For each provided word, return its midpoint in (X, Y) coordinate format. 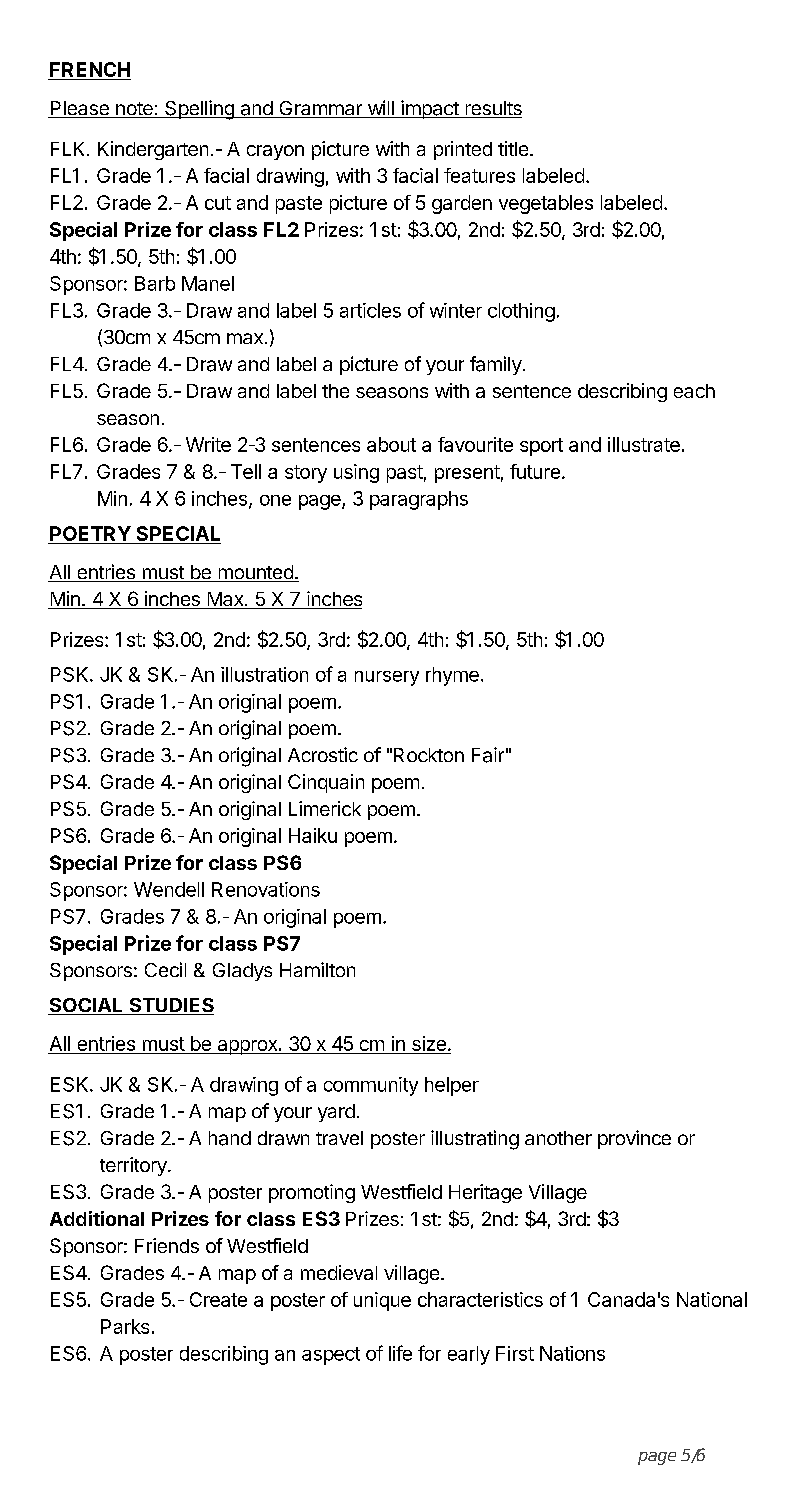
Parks (125, 1326)
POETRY (90, 535)
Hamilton (317, 969)
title (513, 148)
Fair (488, 755)
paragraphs (419, 500)
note (134, 110)
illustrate (644, 444)
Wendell (169, 889)
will (380, 109)
